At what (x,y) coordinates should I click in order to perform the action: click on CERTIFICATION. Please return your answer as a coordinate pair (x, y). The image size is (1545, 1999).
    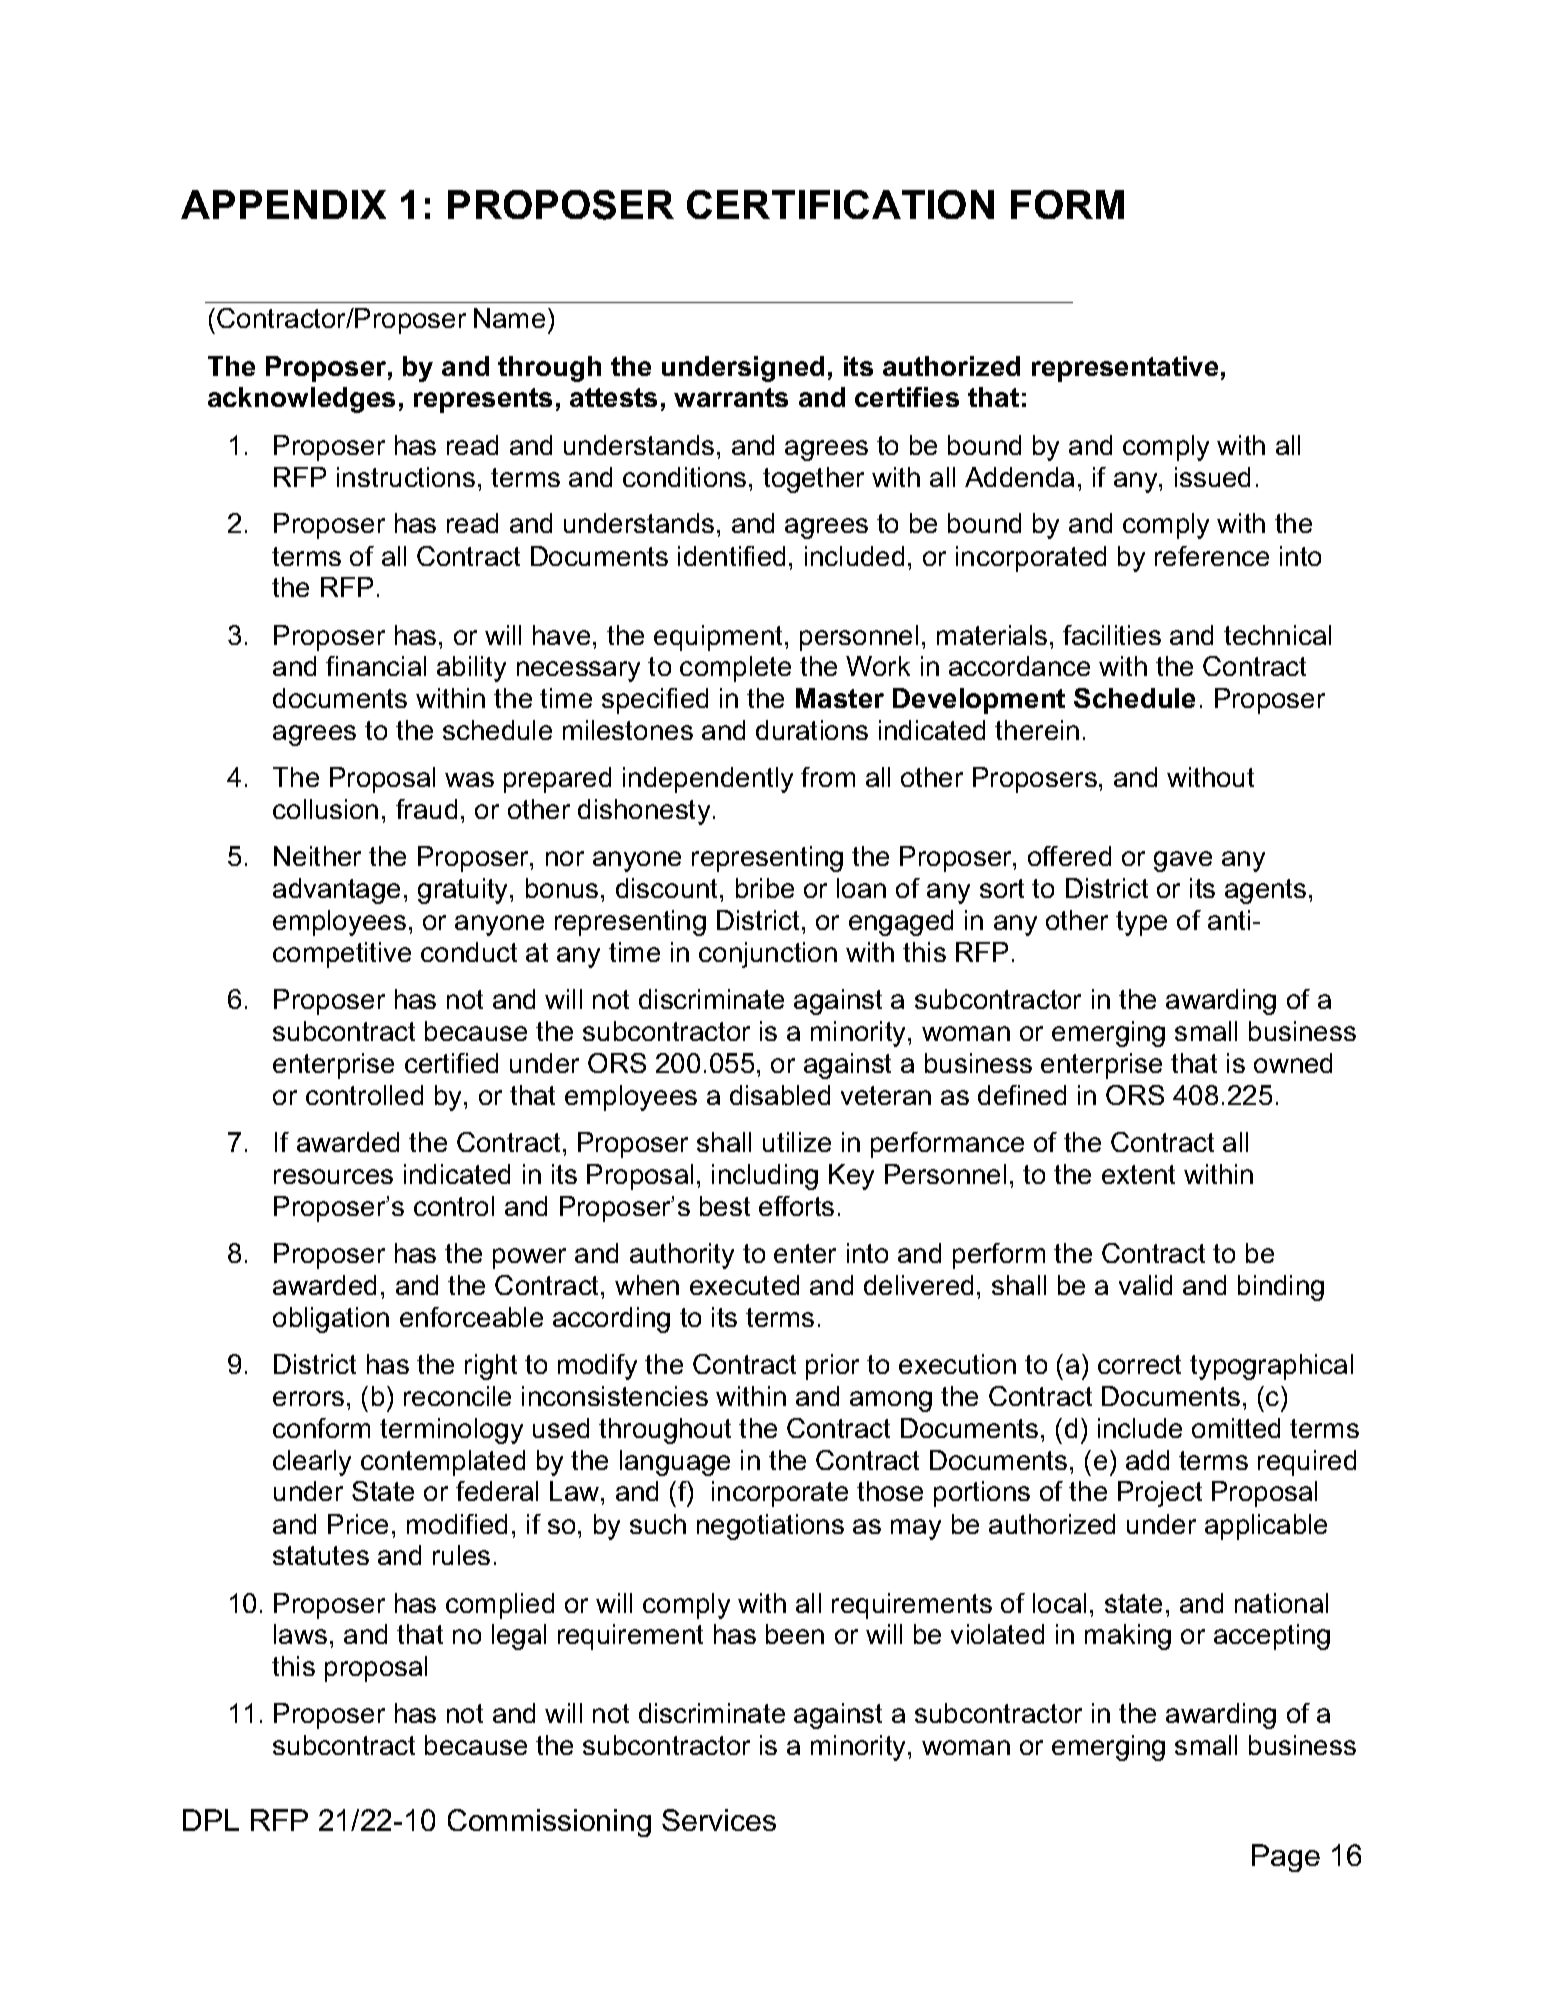
    Looking at the image, I should click on (840, 204).
